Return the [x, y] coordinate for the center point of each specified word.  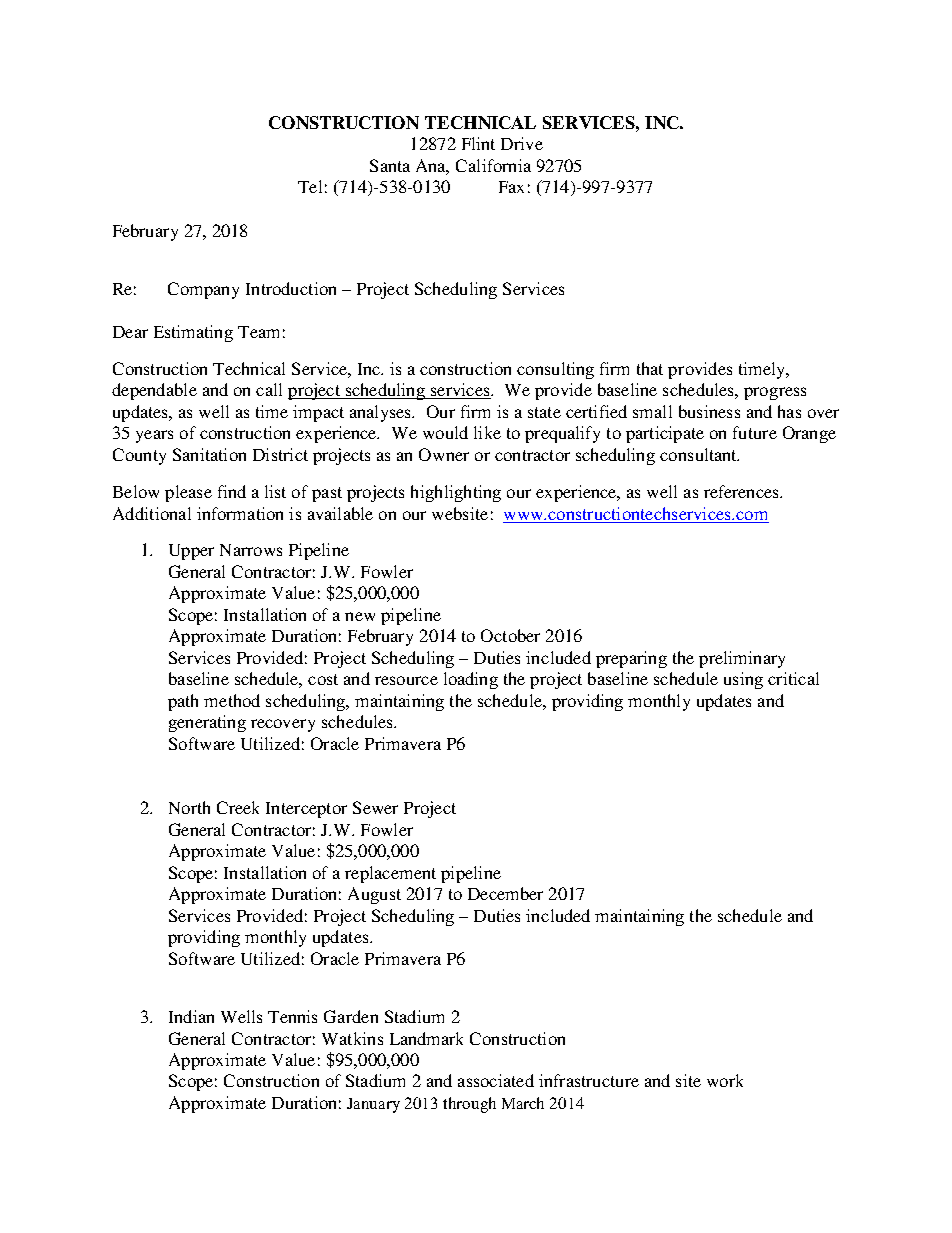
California [493, 165]
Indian [191, 1016]
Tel [310, 186]
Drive [522, 143]
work [725, 1080]
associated [496, 1080]
